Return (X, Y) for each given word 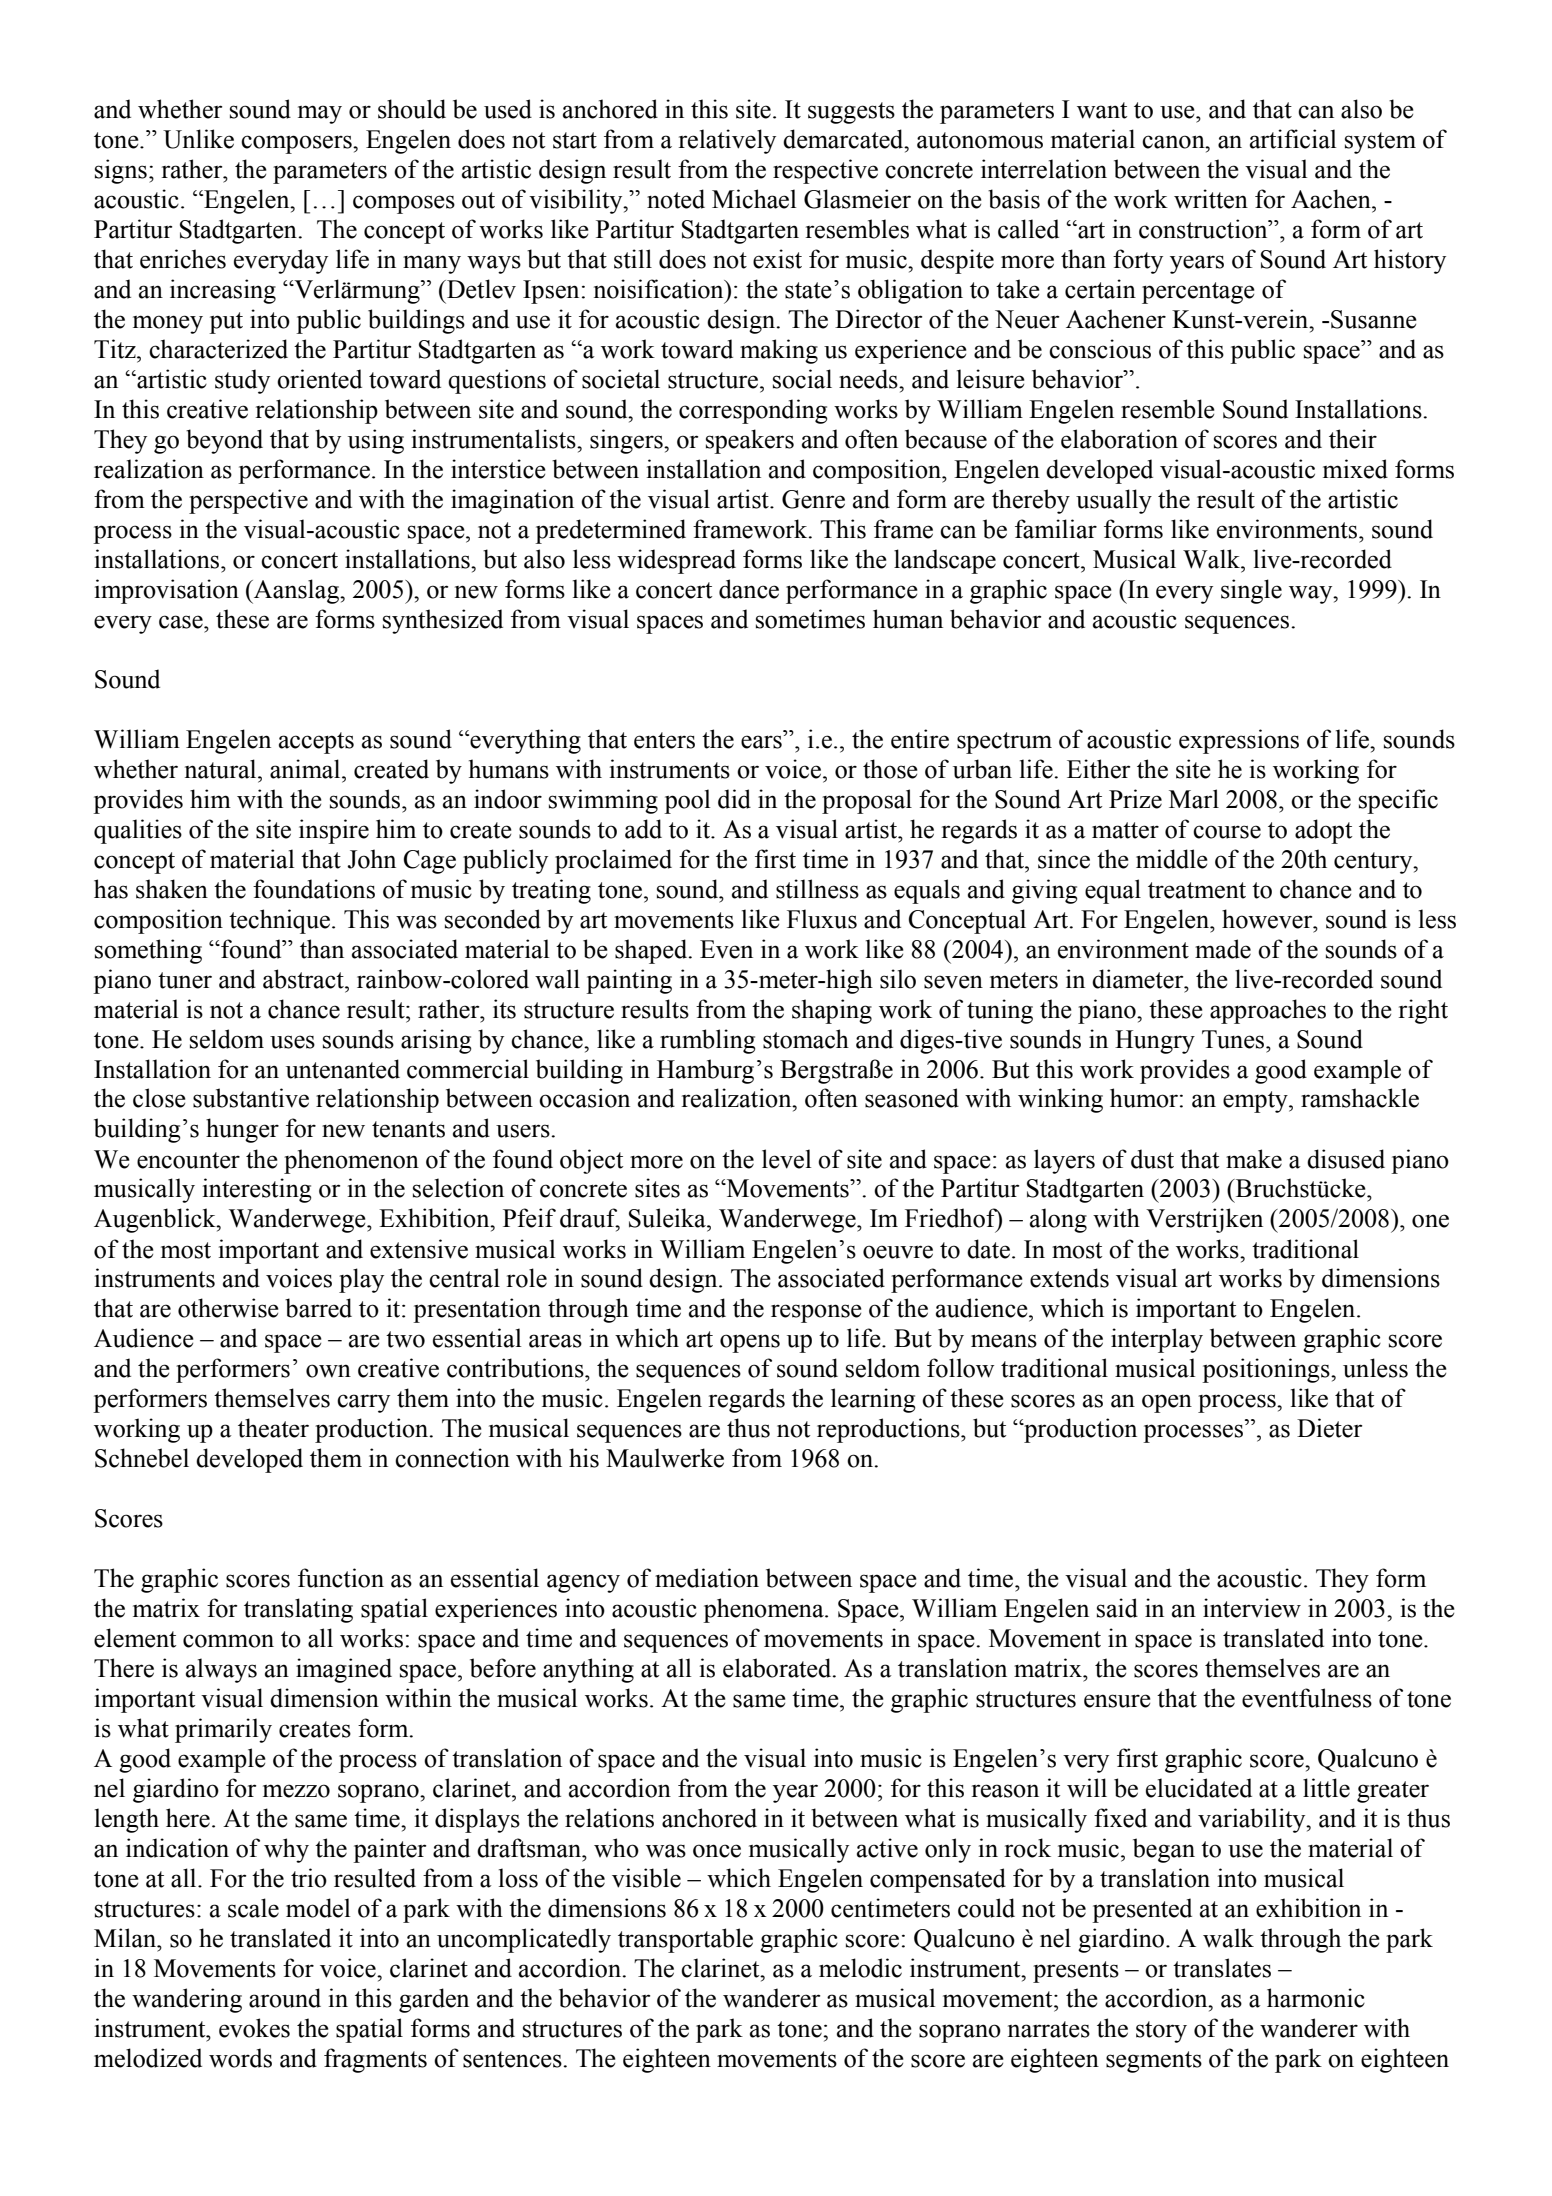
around (285, 1998)
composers (297, 144)
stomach (806, 1039)
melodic (860, 1968)
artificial (1293, 139)
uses (292, 1042)
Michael (754, 199)
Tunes (1234, 1039)
